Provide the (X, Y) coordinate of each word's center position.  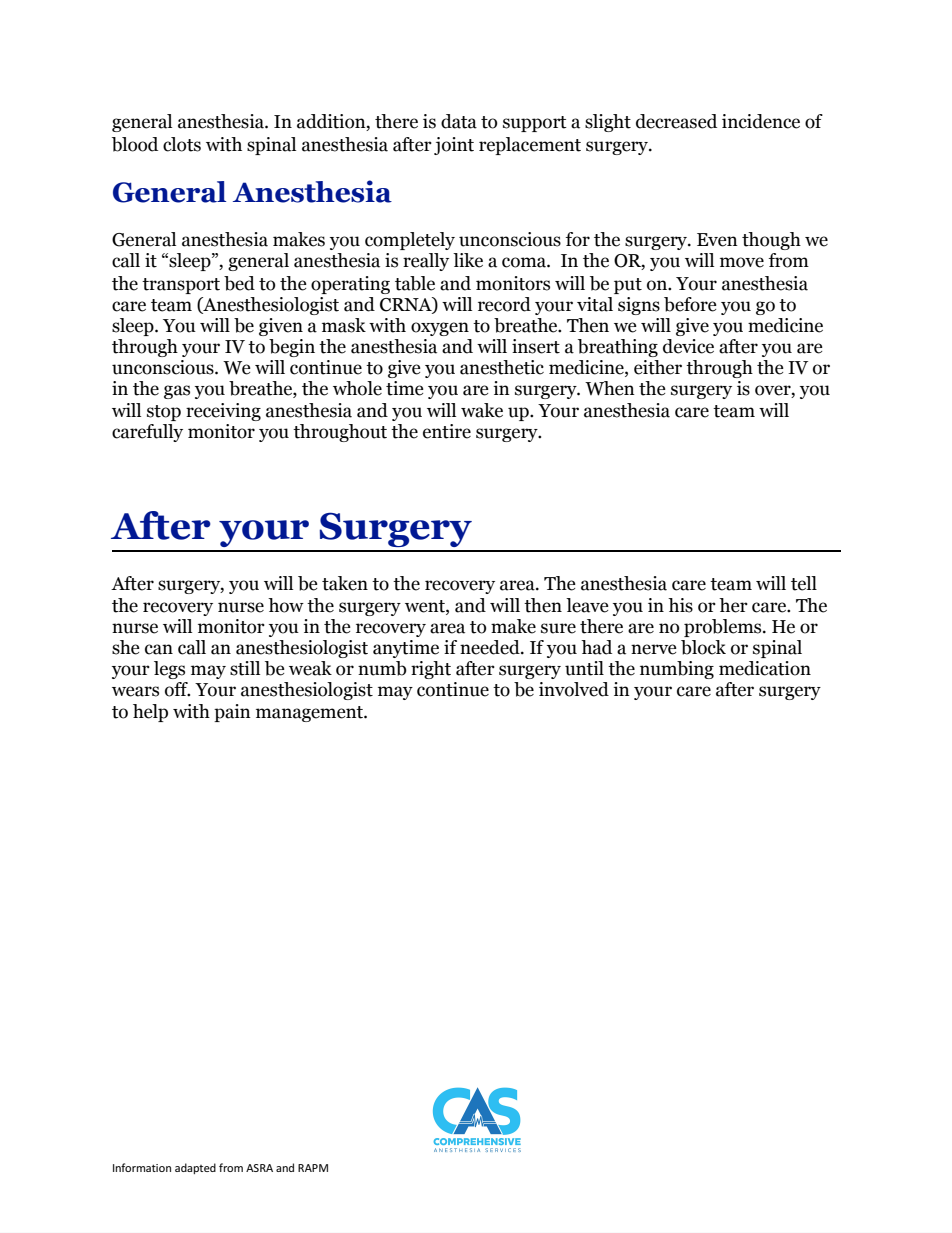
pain (232, 713)
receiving (223, 412)
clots (182, 144)
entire (447, 431)
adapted (195, 1168)
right (431, 670)
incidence (761, 121)
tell (804, 583)
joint (454, 146)
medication (765, 668)
